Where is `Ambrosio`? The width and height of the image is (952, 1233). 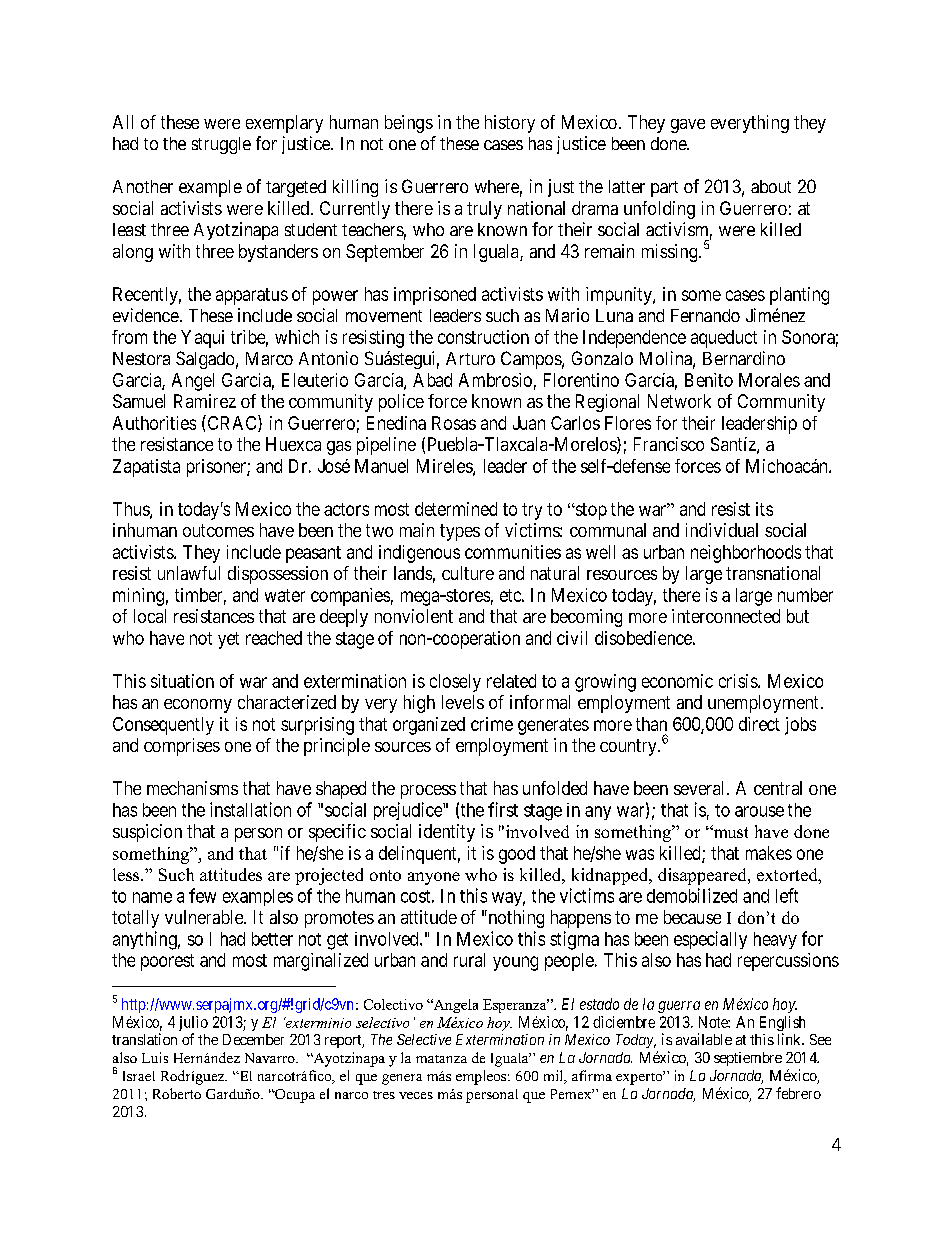 Ambrosio is located at coordinates (495, 380).
